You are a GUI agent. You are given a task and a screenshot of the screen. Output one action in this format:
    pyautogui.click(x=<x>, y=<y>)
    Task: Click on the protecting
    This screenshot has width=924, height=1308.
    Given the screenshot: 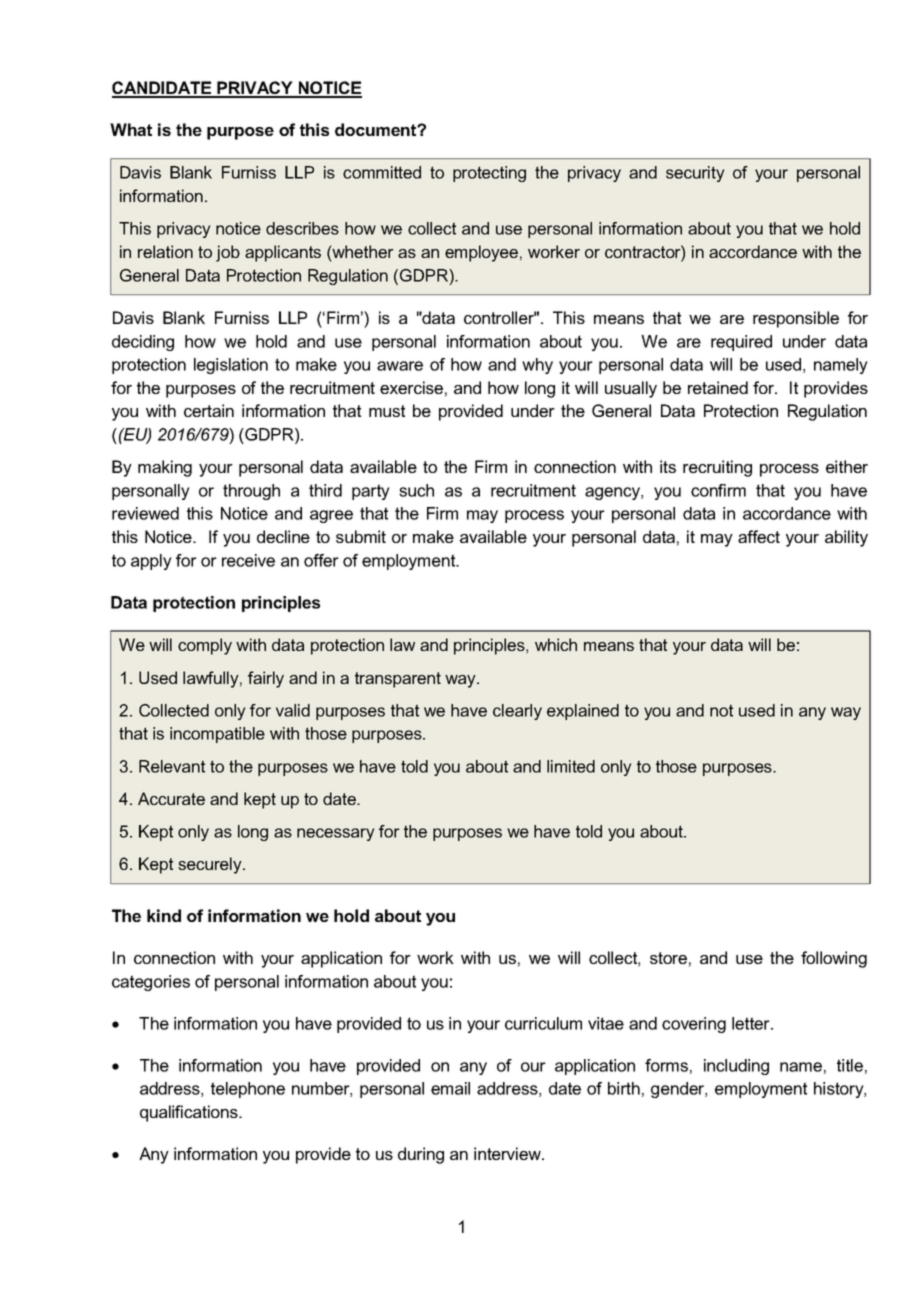 What is the action you would take?
    pyautogui.click(x=489, y=174)
